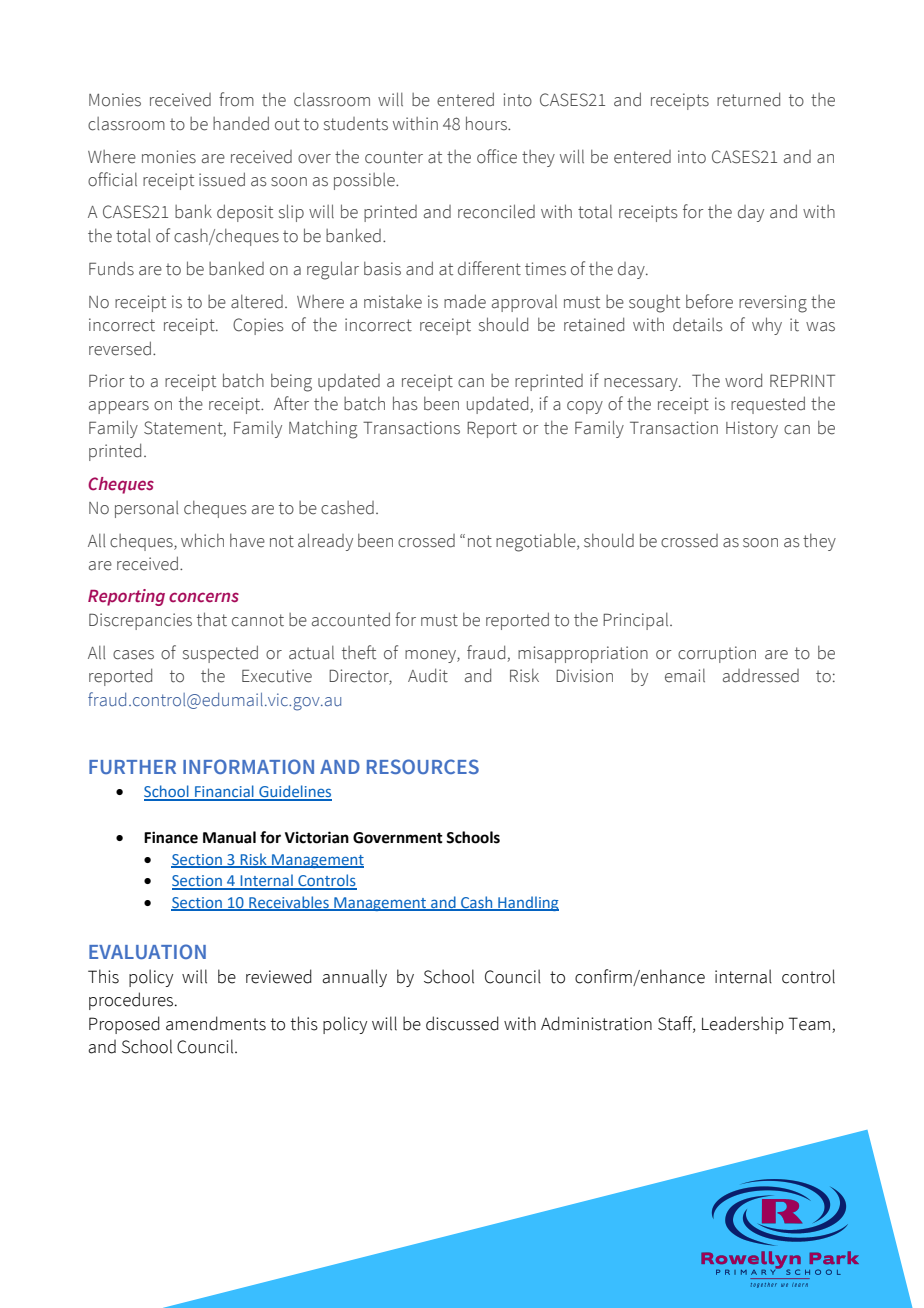 Image resolution: width=924 pixels, height=1308 pixels. Describe the element at coordinates (767, 326) in the screenshot. I see `why` at that location.
